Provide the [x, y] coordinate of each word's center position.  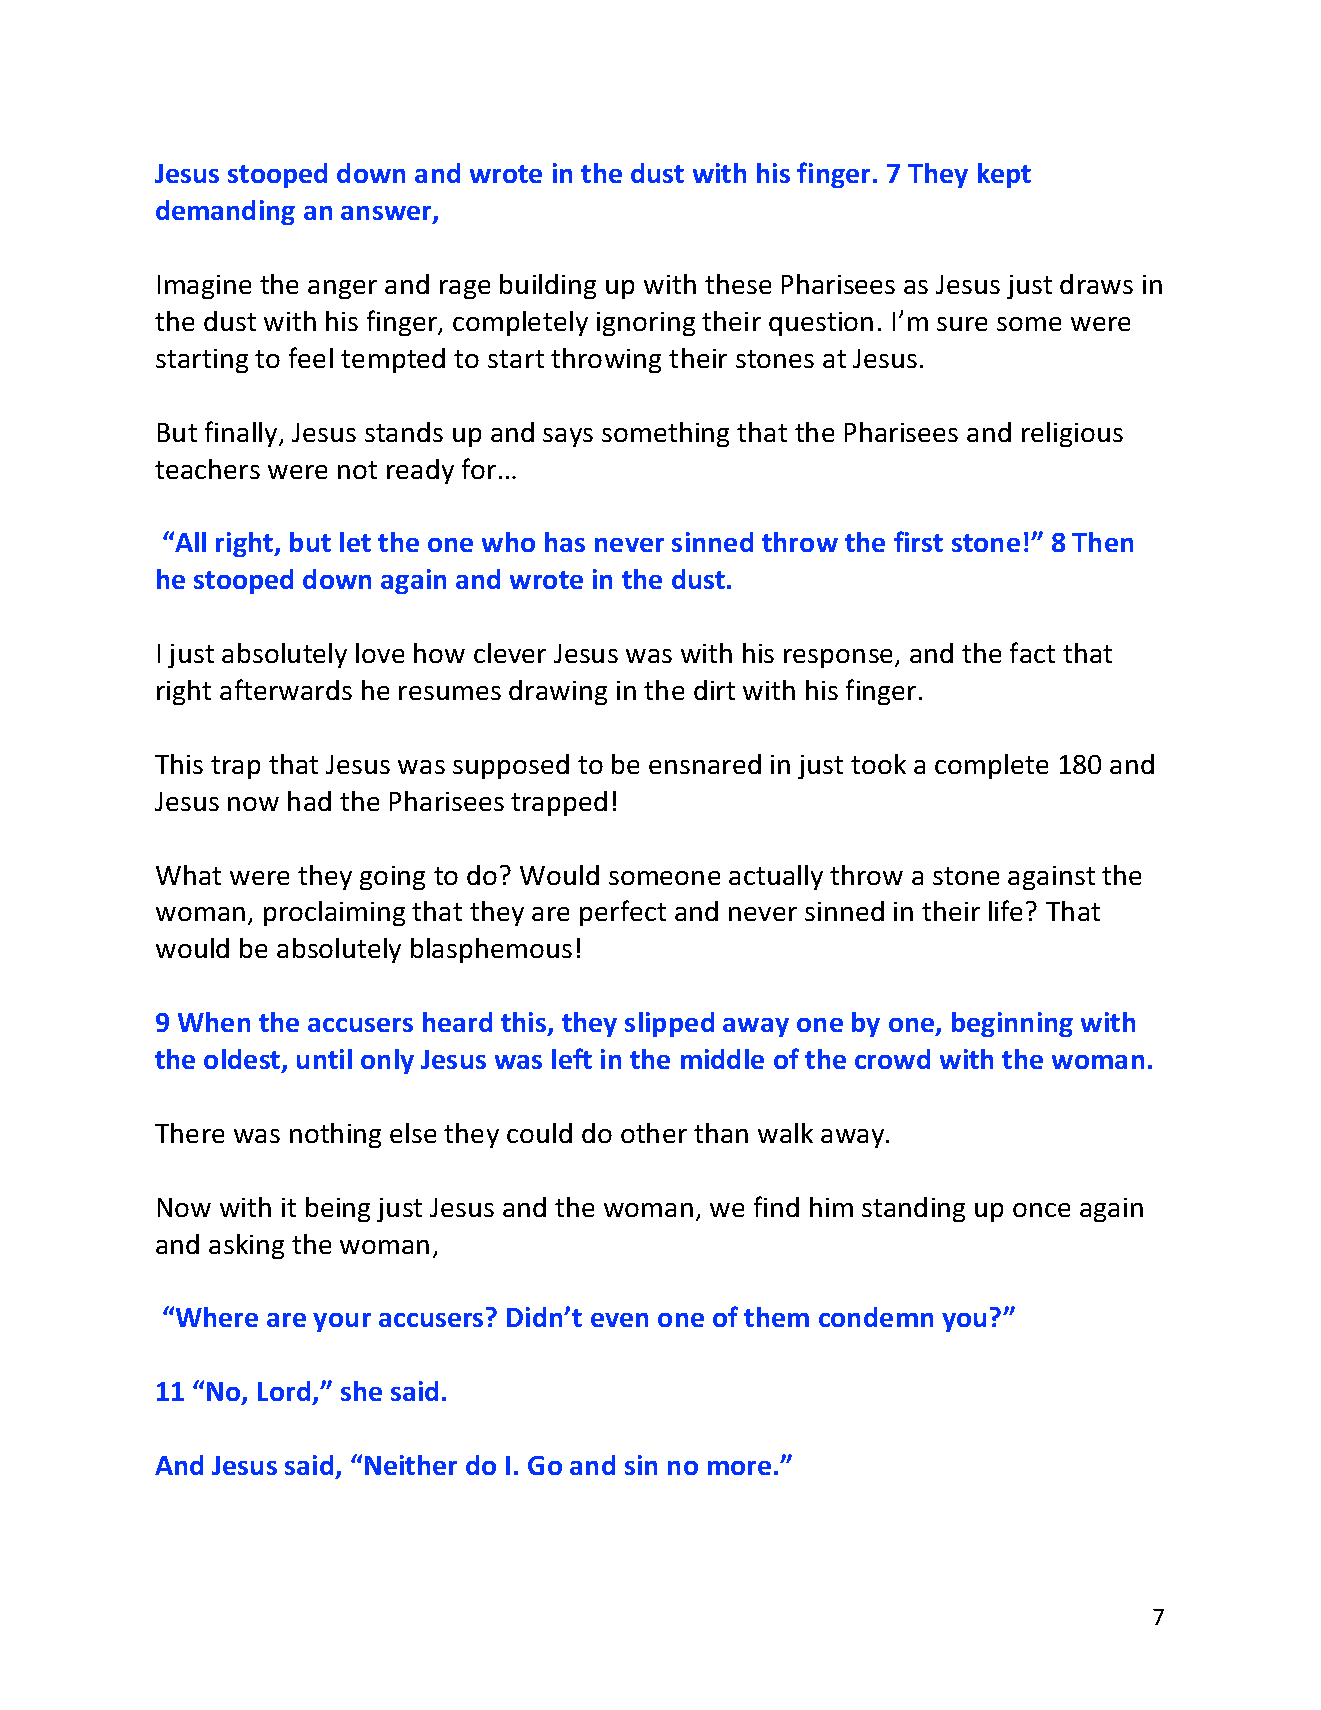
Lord [284, 1391]
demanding [225, 212]
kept [1004, 175]
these [738, 284]
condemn [876, 1317]
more [739, 1468]
